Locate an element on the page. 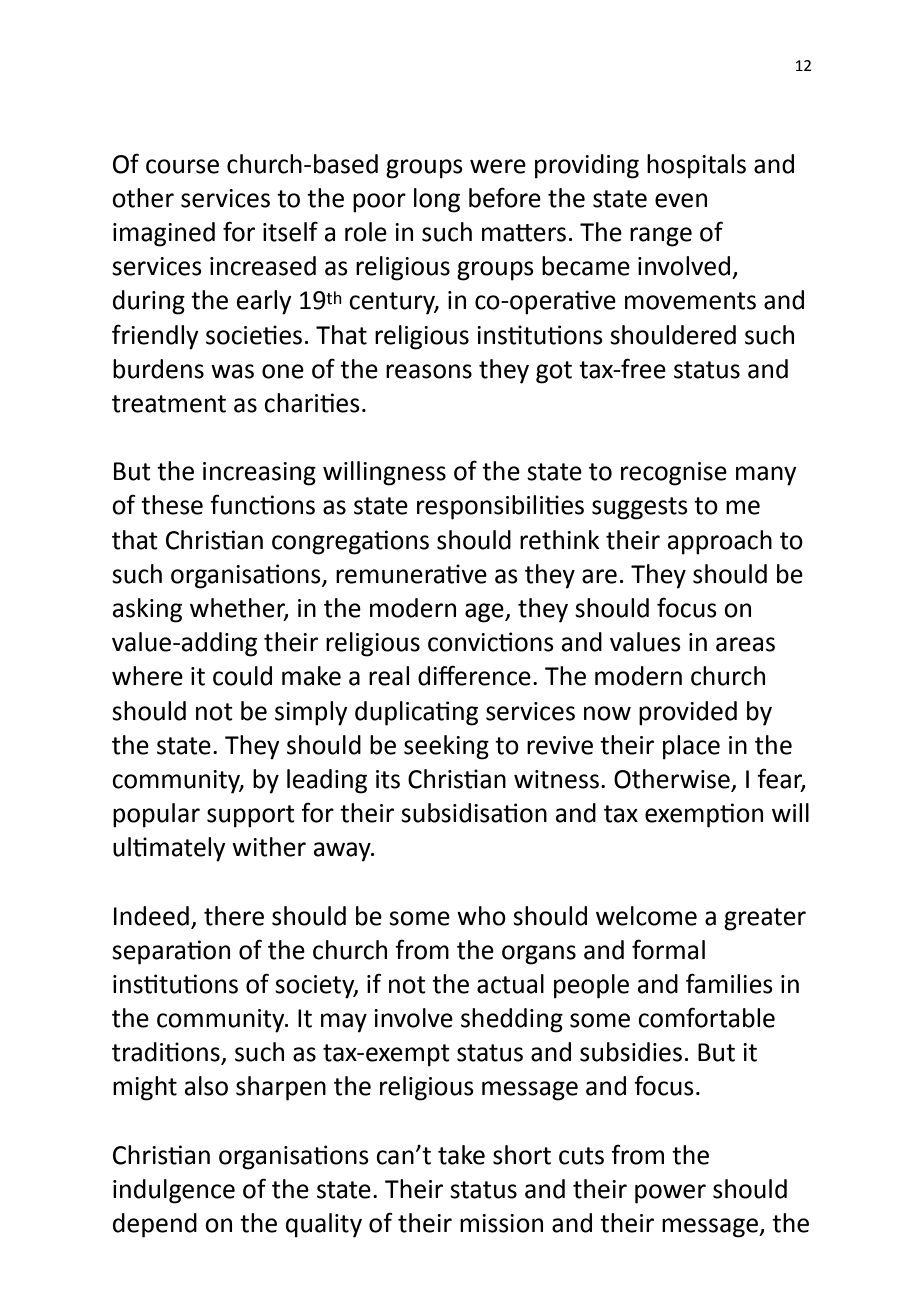 Image resolution: width=924 pixels, height=1308 pixels. power is located at coordinates (670, 1194).
